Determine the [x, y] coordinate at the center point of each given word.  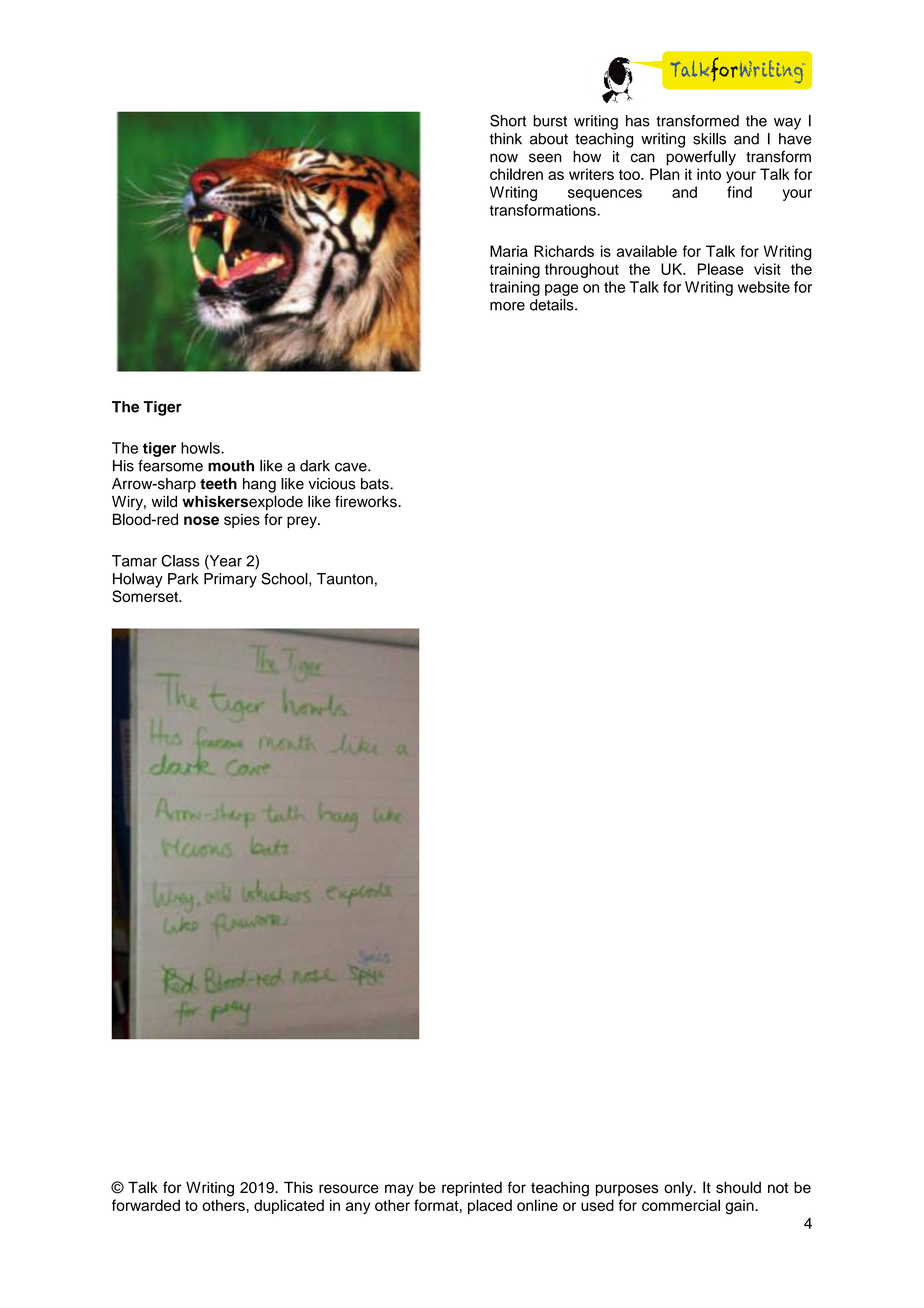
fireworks [367, 501]
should [738, 1187]
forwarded [146, 1205]
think [506, 139]
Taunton [345, 579]
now [504, 158]
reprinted [472, 1188]
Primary [230, 580]
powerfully [701, 158]
